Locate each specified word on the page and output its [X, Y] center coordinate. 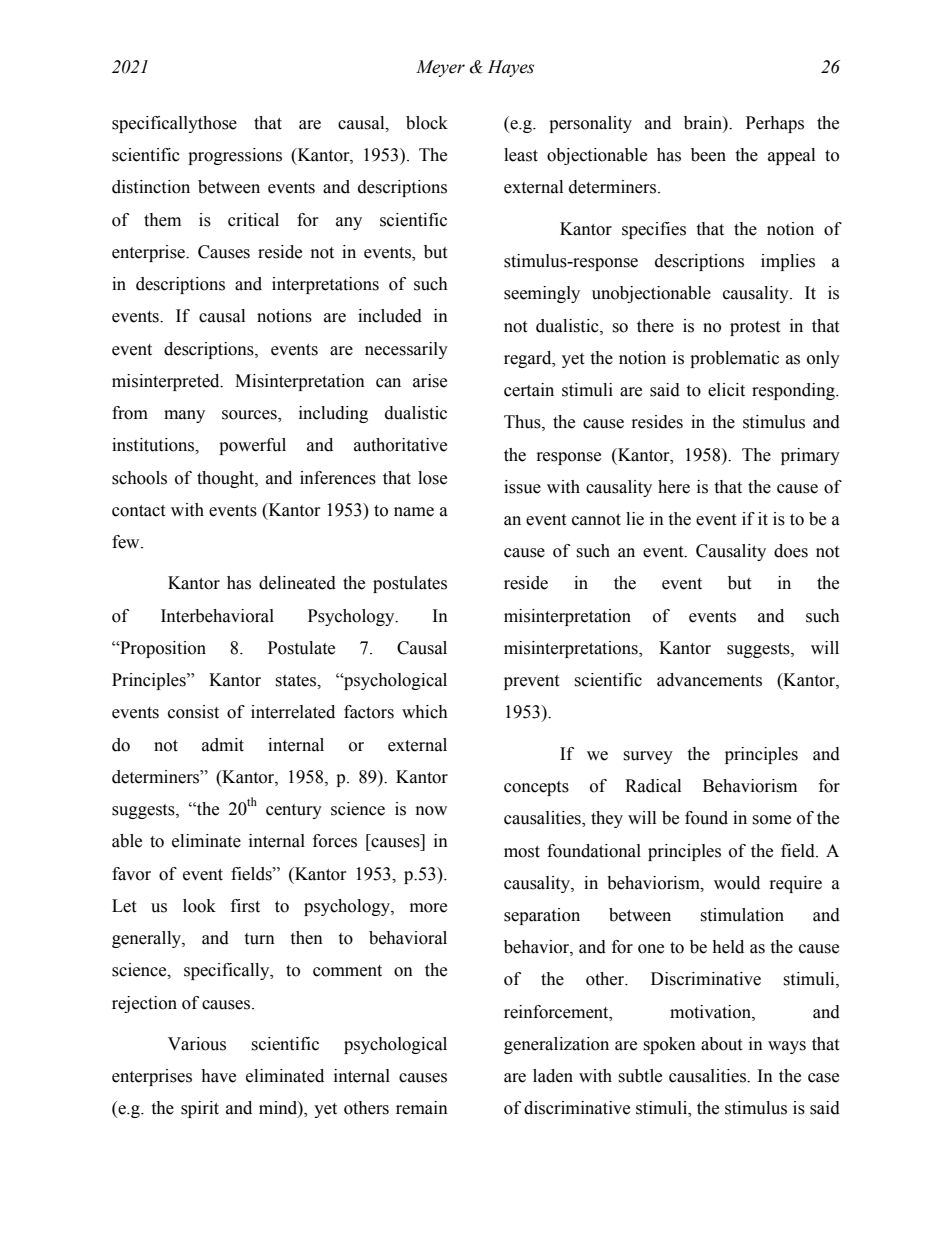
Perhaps [775, 124]
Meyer [440, 68]
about [721, 1044]
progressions [235, 156]
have [218, 1076]
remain [422, 1108]
